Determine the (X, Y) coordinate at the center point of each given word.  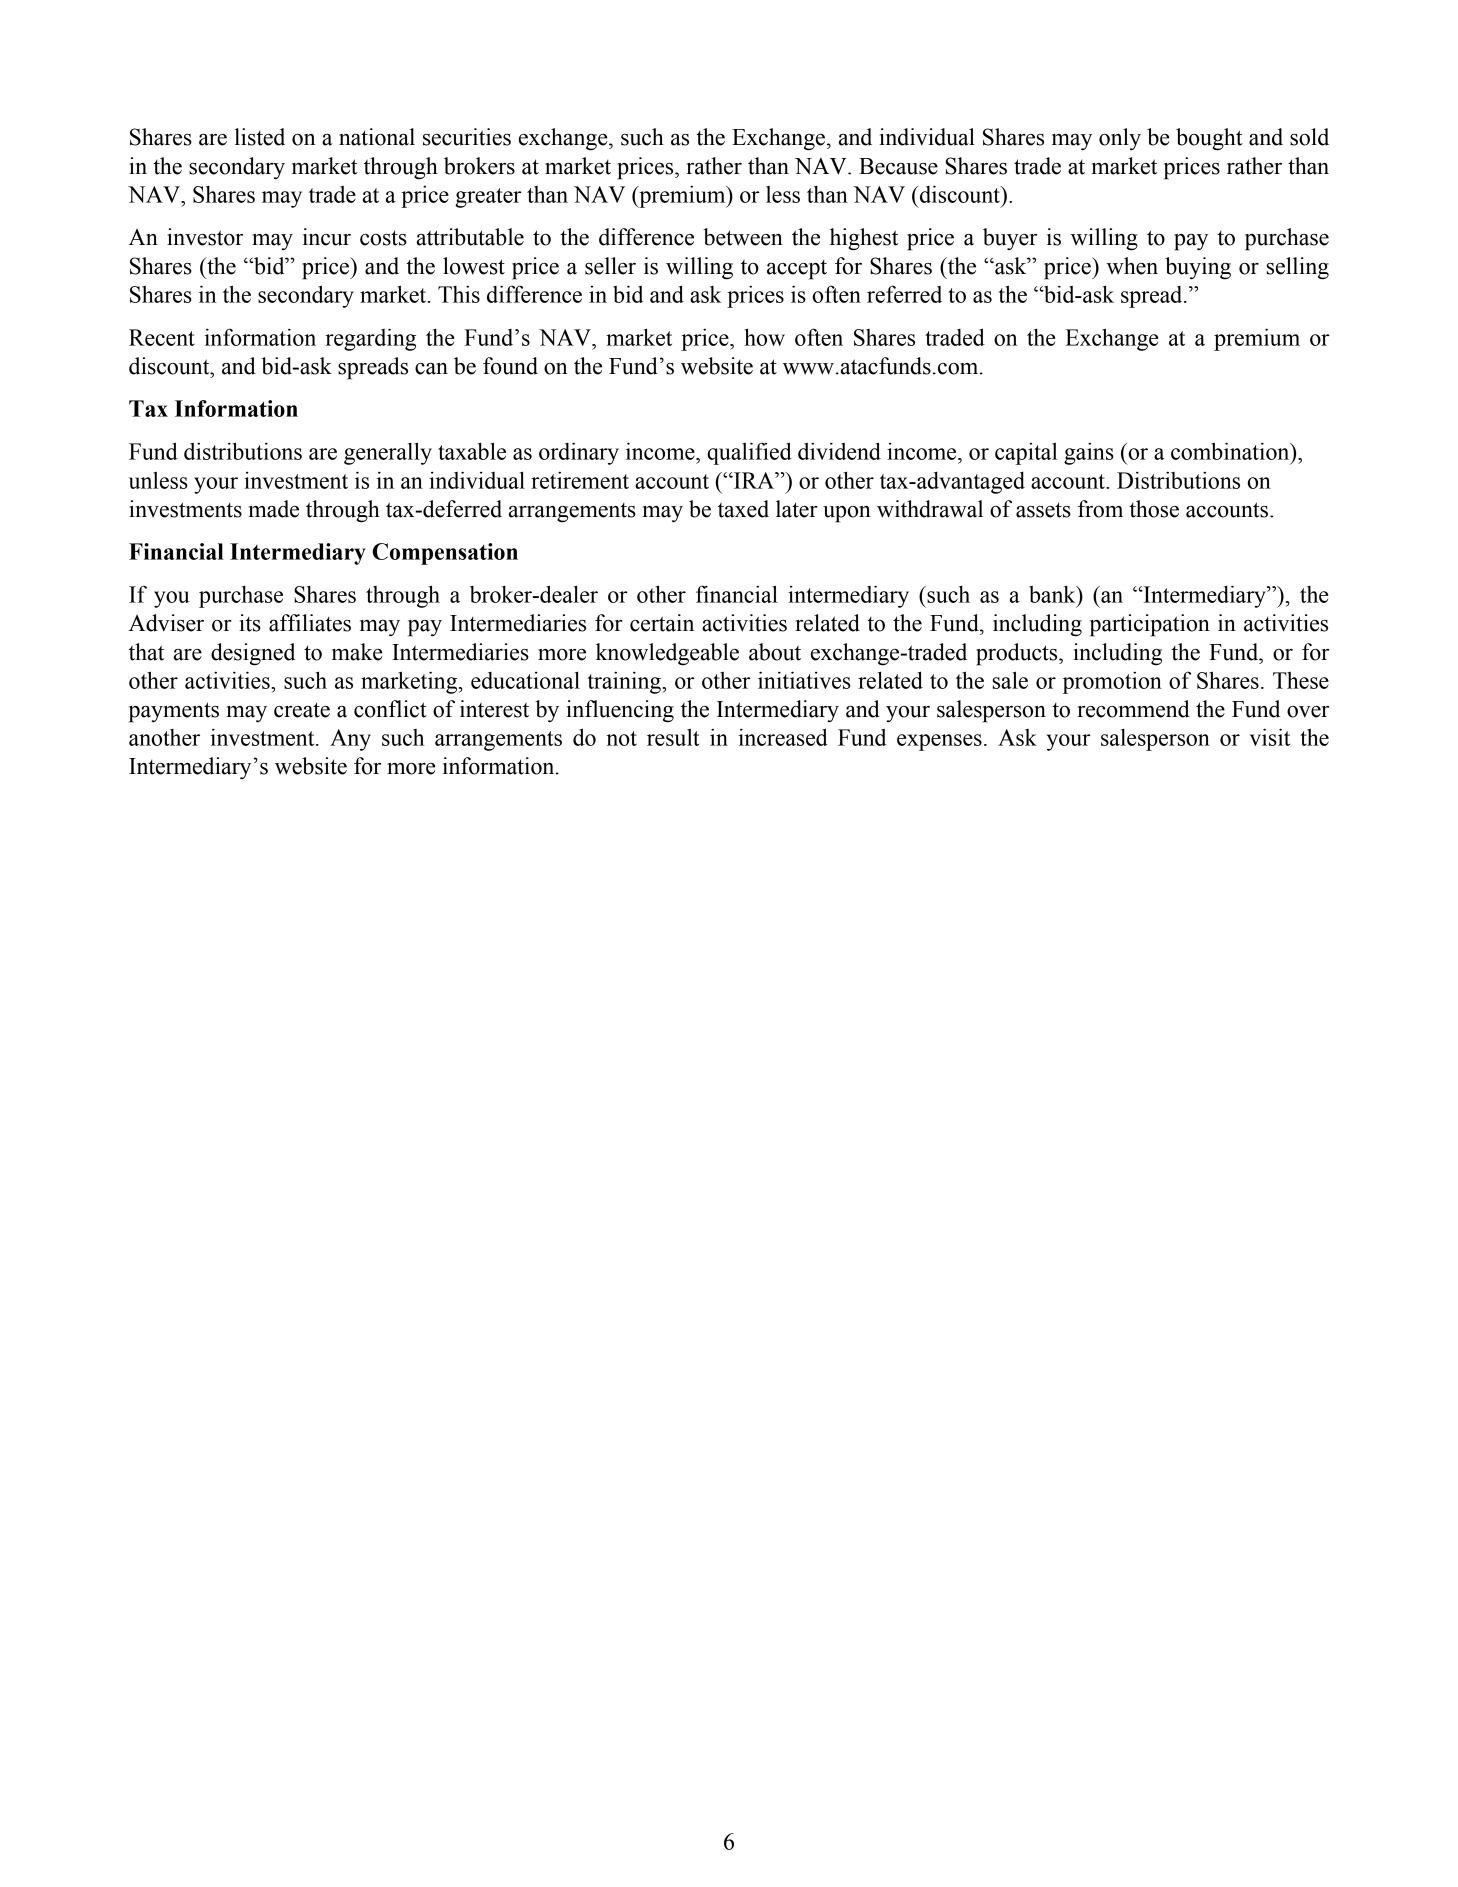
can (431, 369)
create (302, 710)
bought (1209, 139)
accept (797, 270)
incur (327, 237)
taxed (743, 509)
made (274, 509)
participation (1150, 625)
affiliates (310, 623)
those (1154, 509)
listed (260, 137)
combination (1231, 451)
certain (662, 623)
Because (898, 166)
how (764, 337)
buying (1198, 268)
